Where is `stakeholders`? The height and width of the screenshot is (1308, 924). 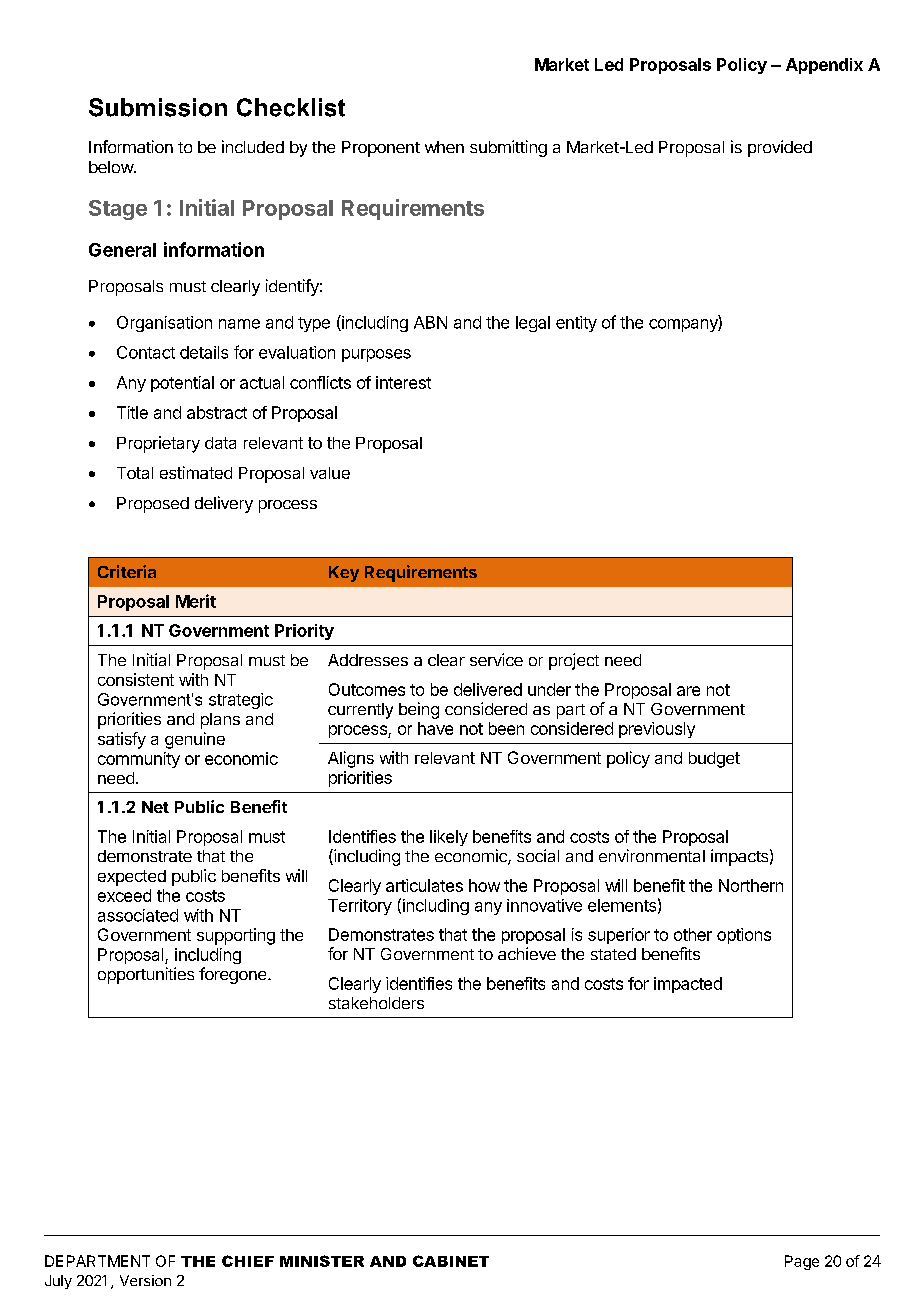
stakeholders is located at coordinates (376, 1003).
